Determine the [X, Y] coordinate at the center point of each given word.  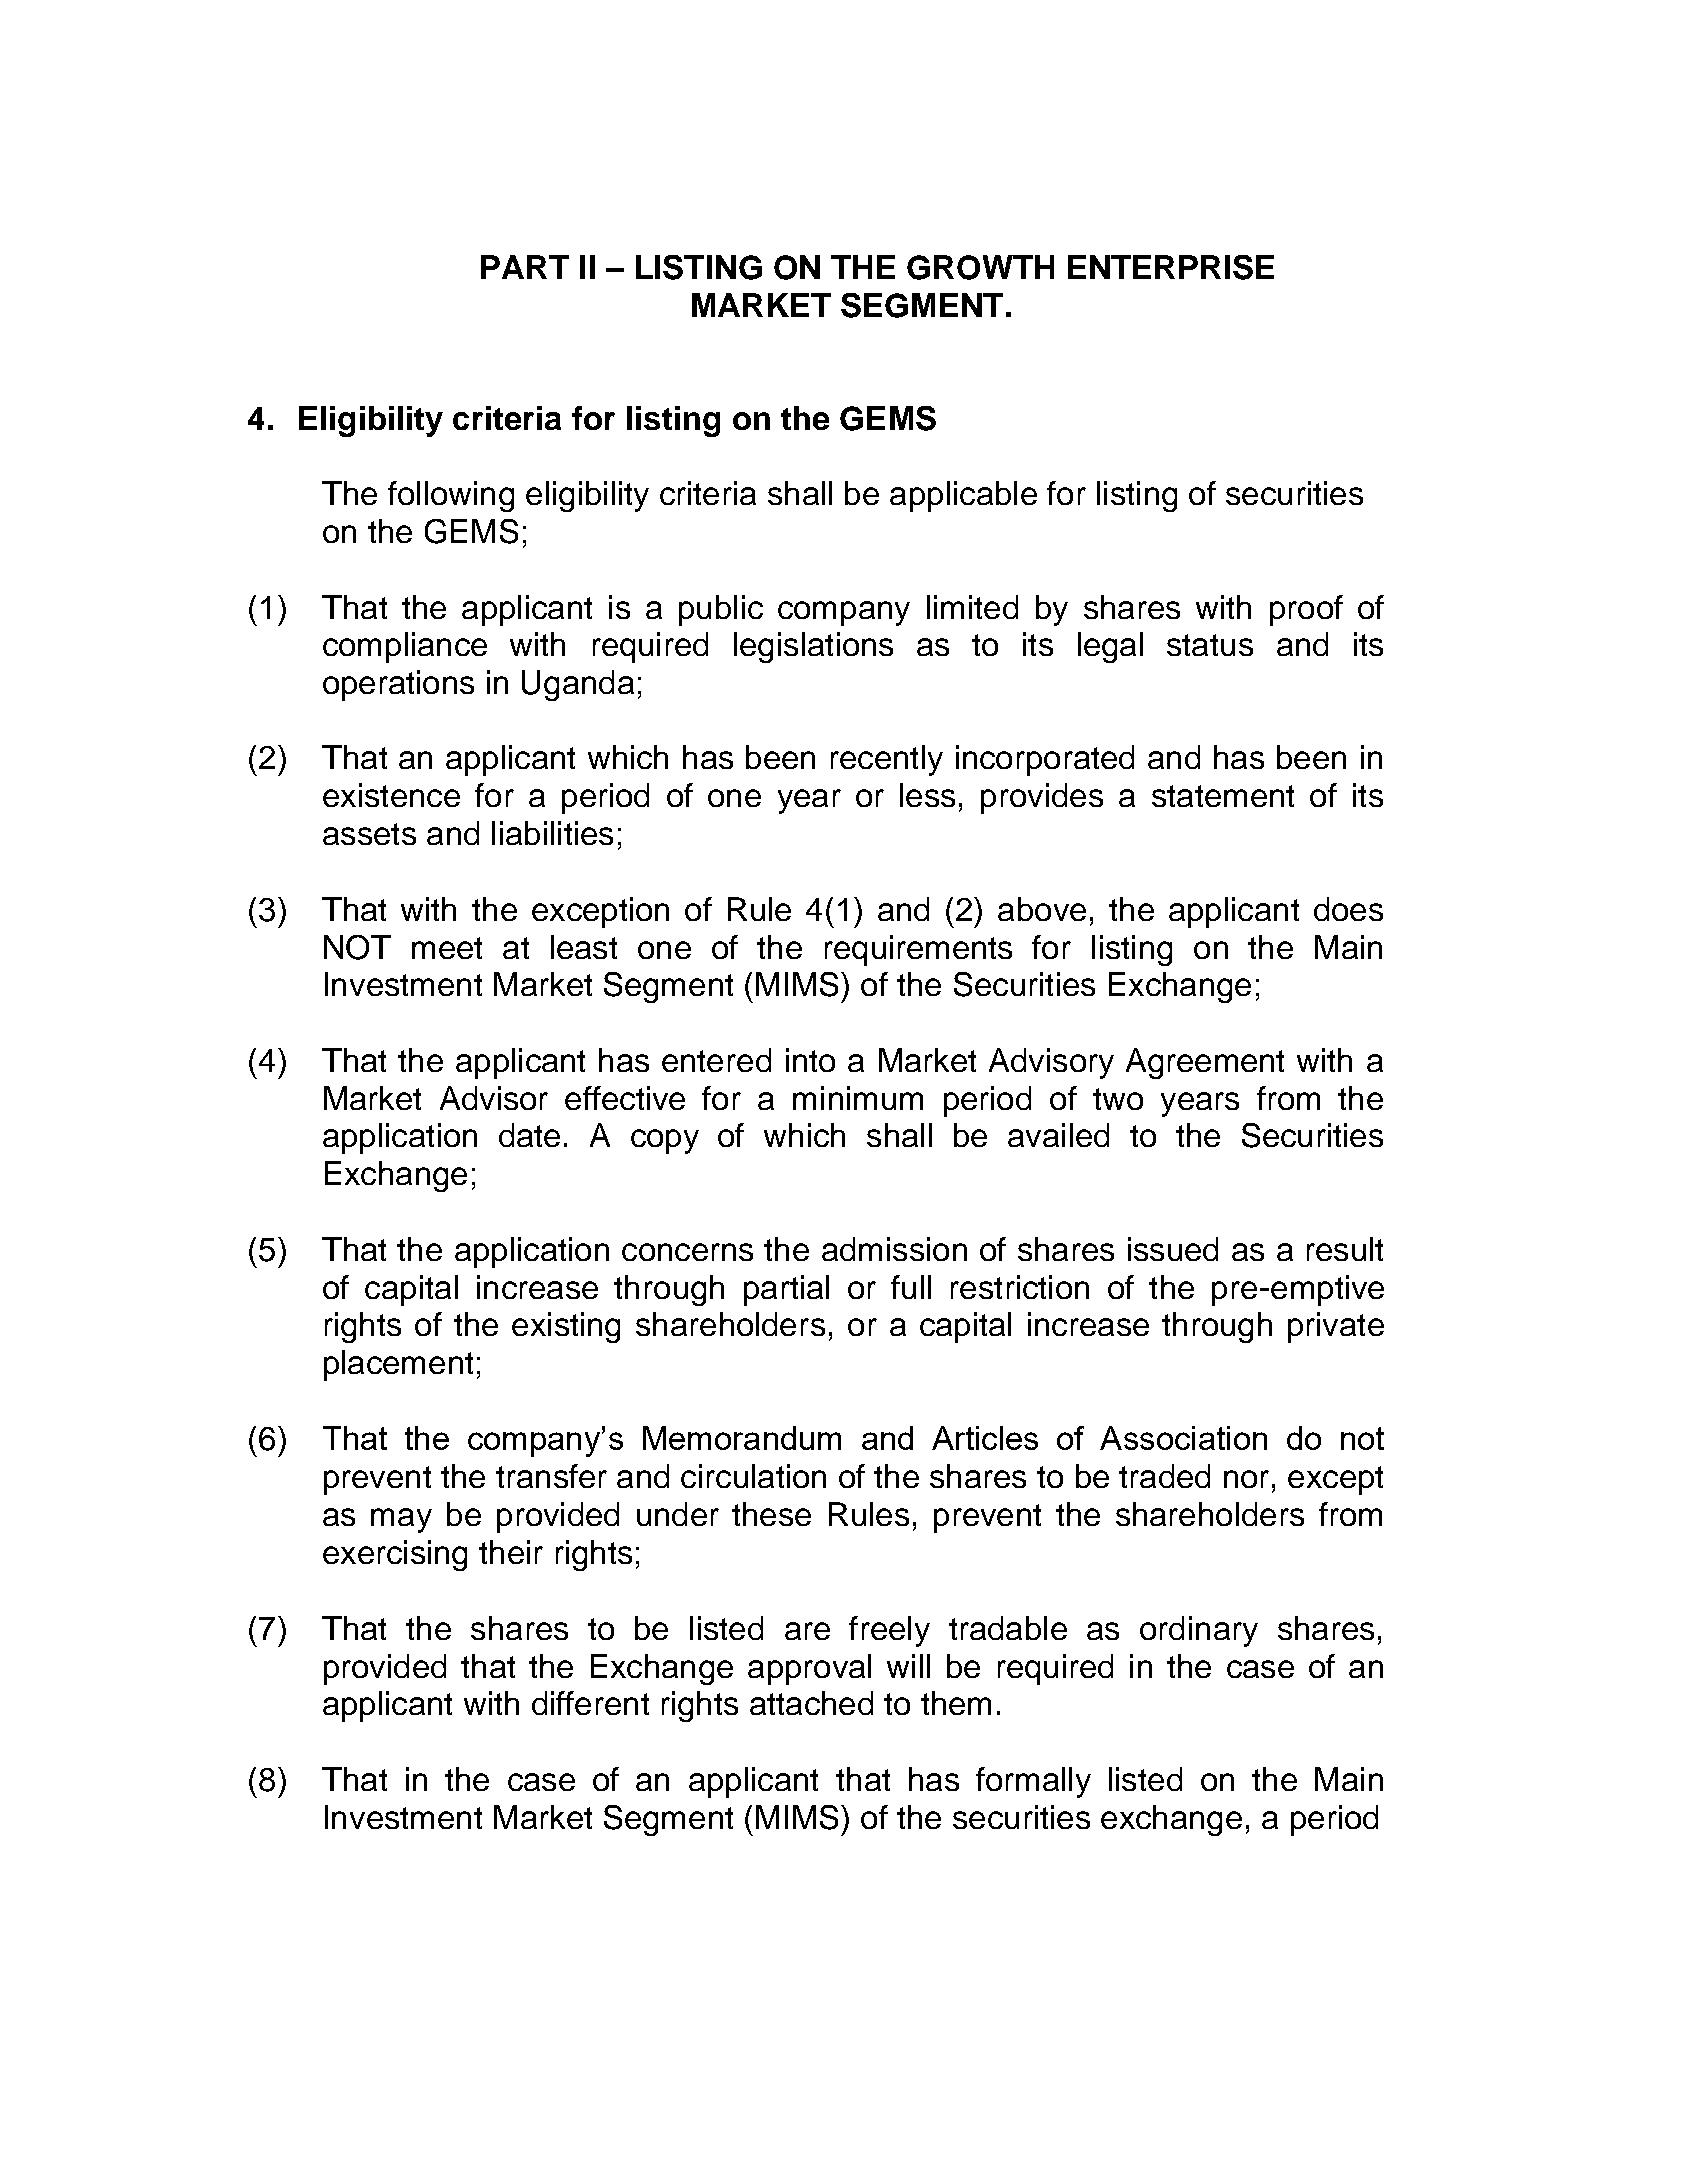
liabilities [552, 833]
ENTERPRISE [1171, 267]
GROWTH [980, 267]
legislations [813, 647]
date [529, 1135]
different [590, 1703]
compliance [405, 647]
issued [1173, 1249]
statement [1223, 796]
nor [1246, 1479]
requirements [918, 950]
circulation [753, 1476]
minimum [858, 1098]
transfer [551, 1476]
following [451, 496]
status [1210, 645]
